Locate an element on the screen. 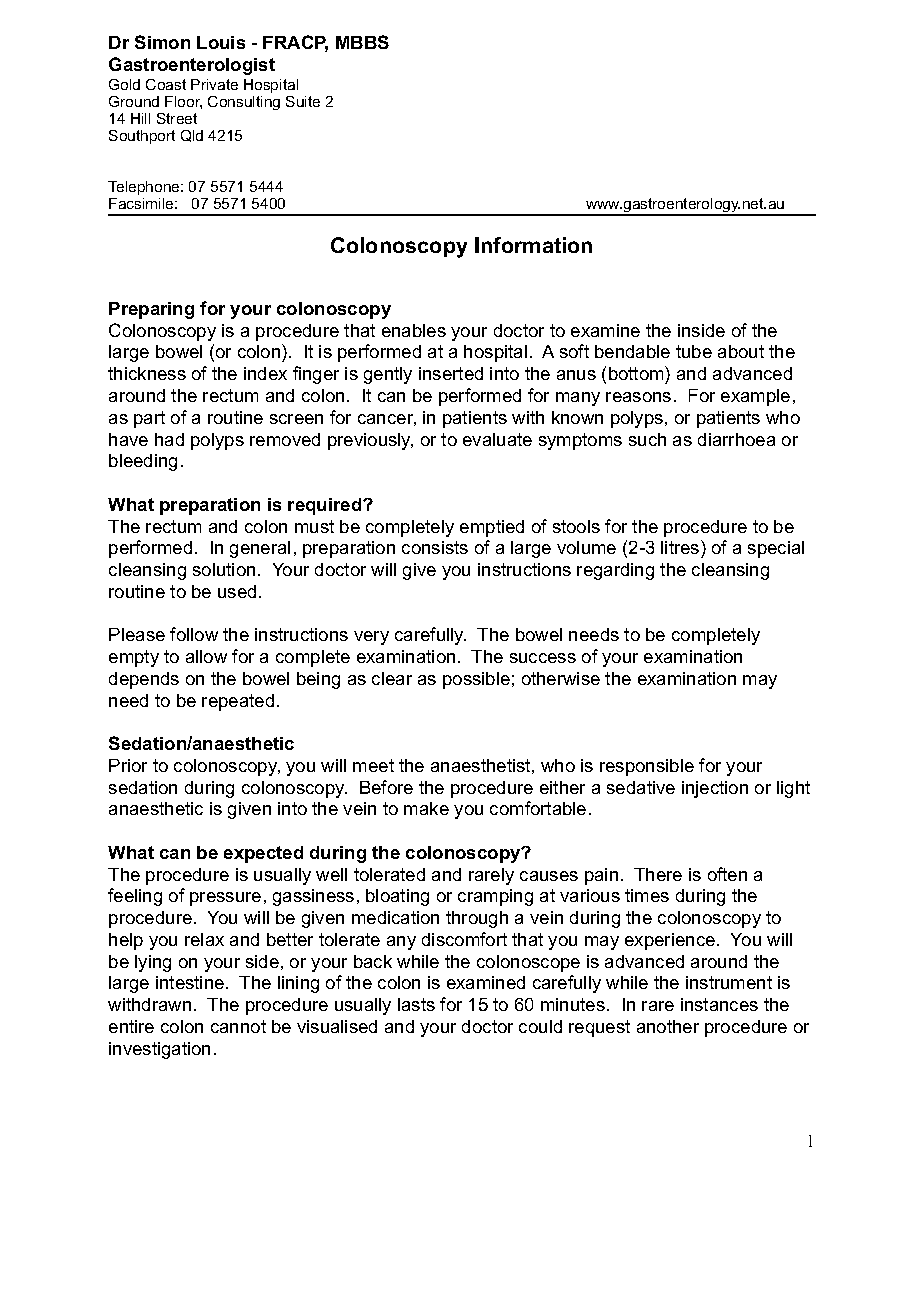 Image resolution: width=924 pixels, height=1307 pixels. Gastroenterologist is located at coordinates (192, 66).
